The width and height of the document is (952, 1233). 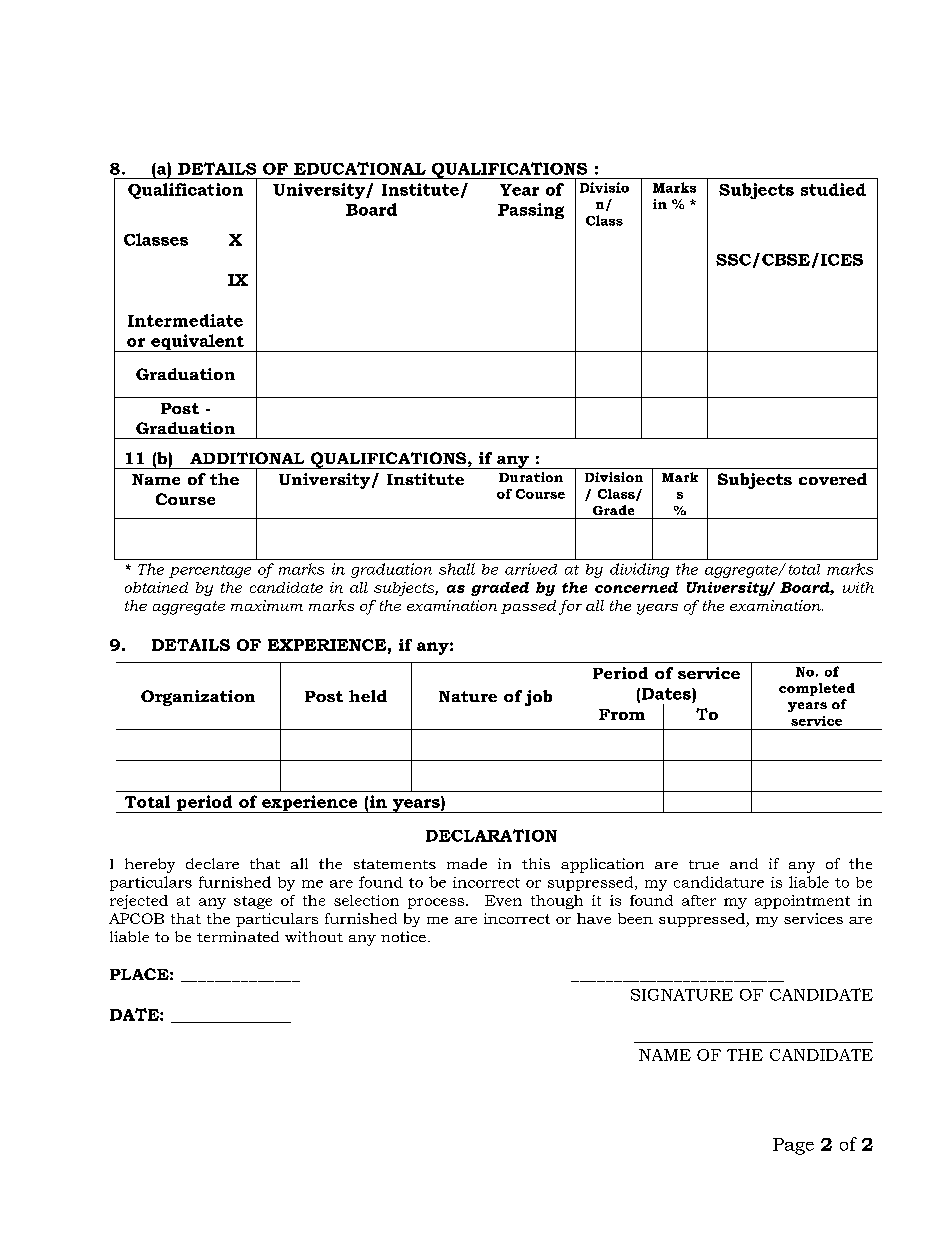 What do you see at coordinates (833, 189) in the document?
I see `studied` at bounding box center [833, 189].
